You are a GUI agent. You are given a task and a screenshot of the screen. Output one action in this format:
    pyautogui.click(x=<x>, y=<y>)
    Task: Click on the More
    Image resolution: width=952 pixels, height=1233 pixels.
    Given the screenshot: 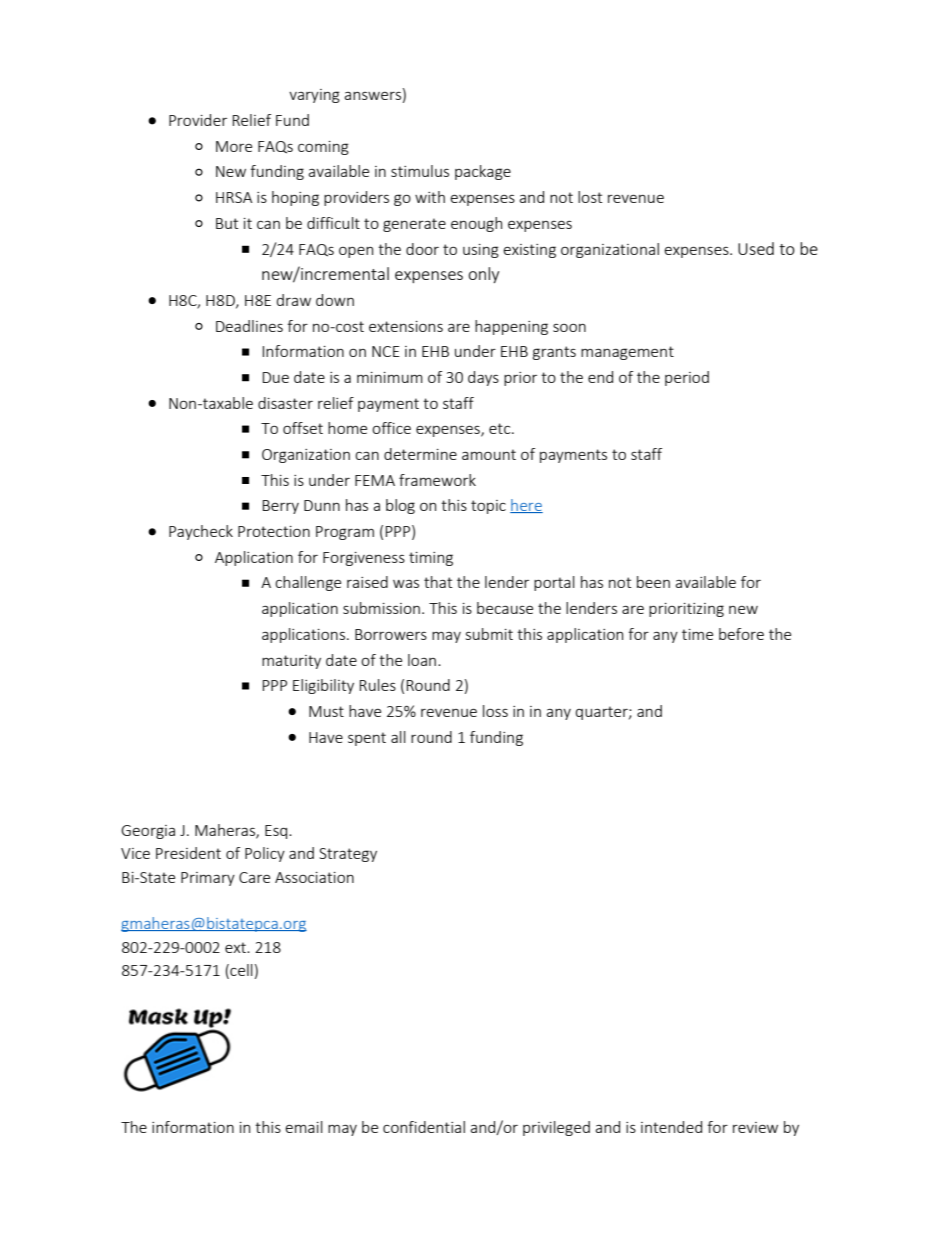 What is the action you would take?
    pyautogui.click(x=234, y=146)
